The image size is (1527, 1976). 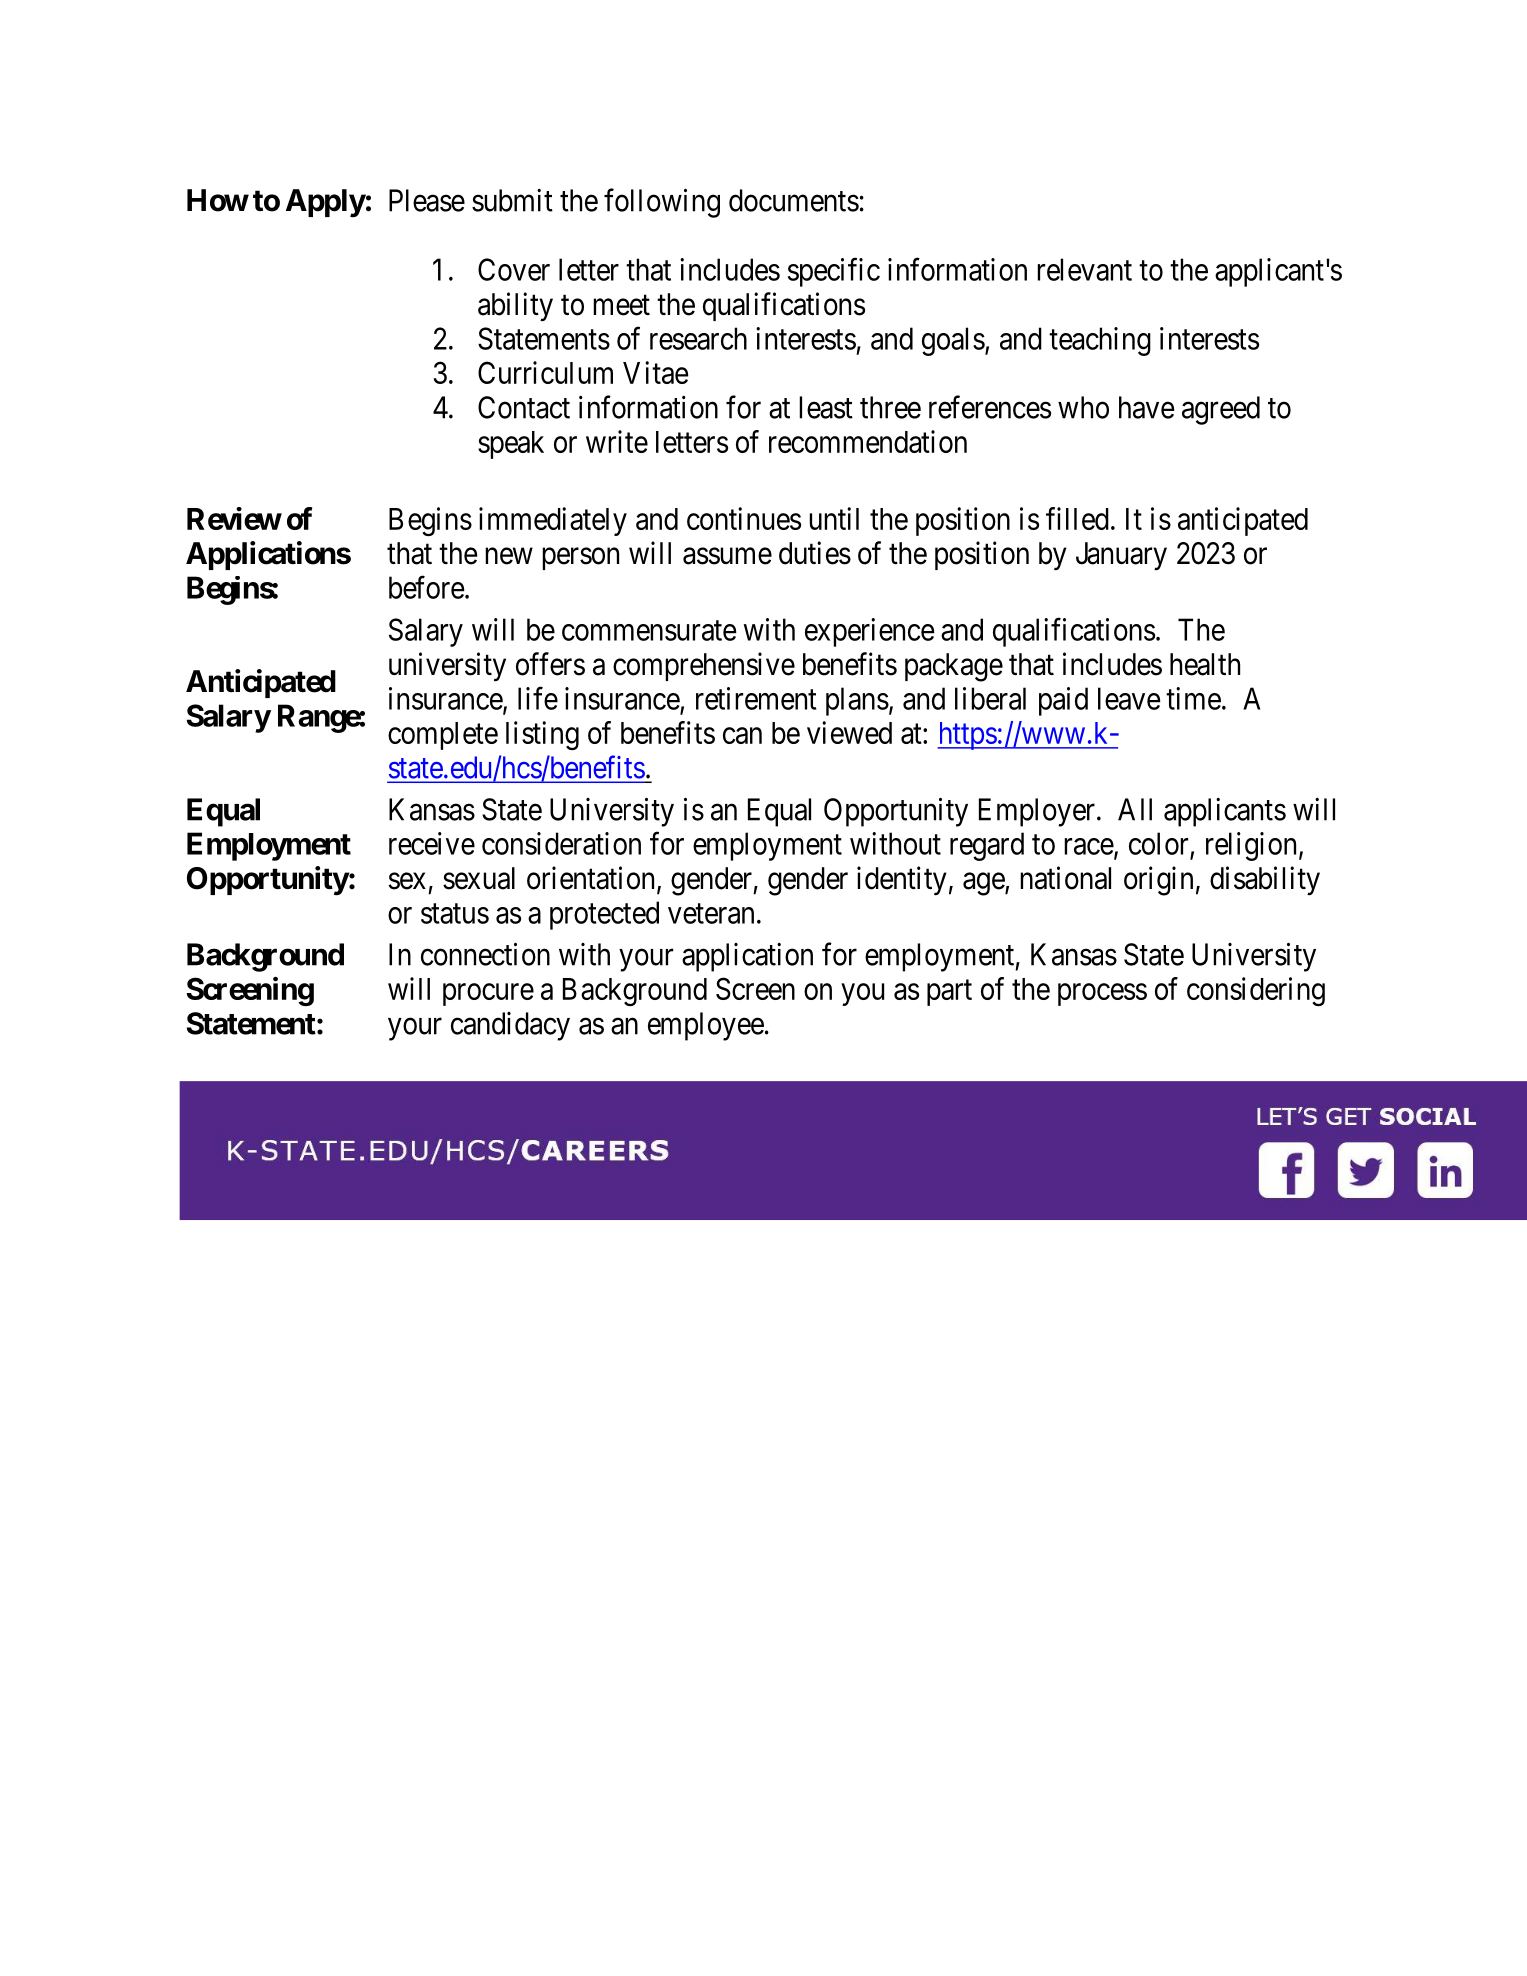 I want to click on candidacy, so click(x=510, y=1026).
